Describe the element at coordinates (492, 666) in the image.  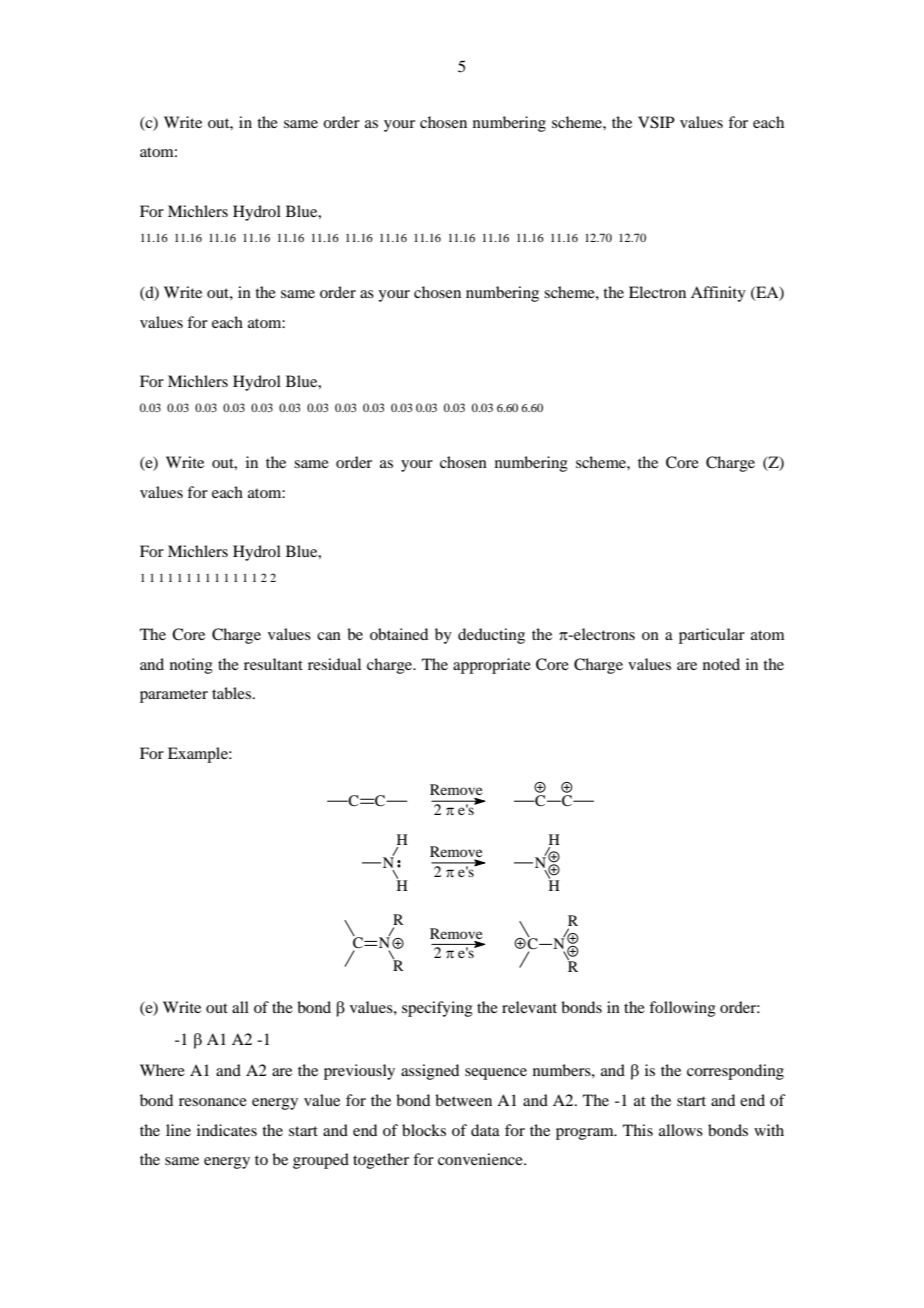
I see `appropriate` at that location.
